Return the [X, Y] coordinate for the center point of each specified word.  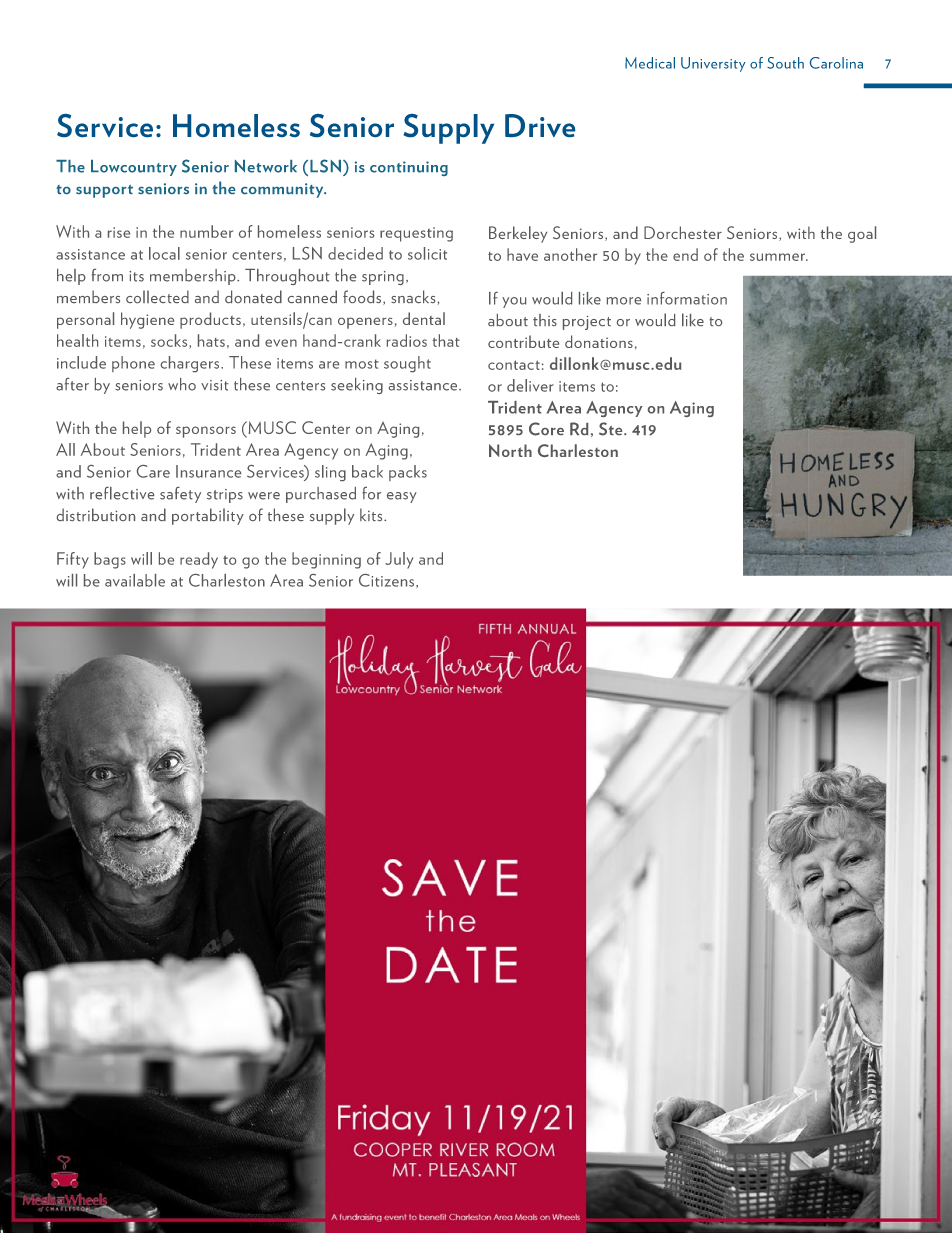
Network [266, 166]
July [399, 560]
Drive [540, 125]
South [785, 63]
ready [199, 560]
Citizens [388, 580]
